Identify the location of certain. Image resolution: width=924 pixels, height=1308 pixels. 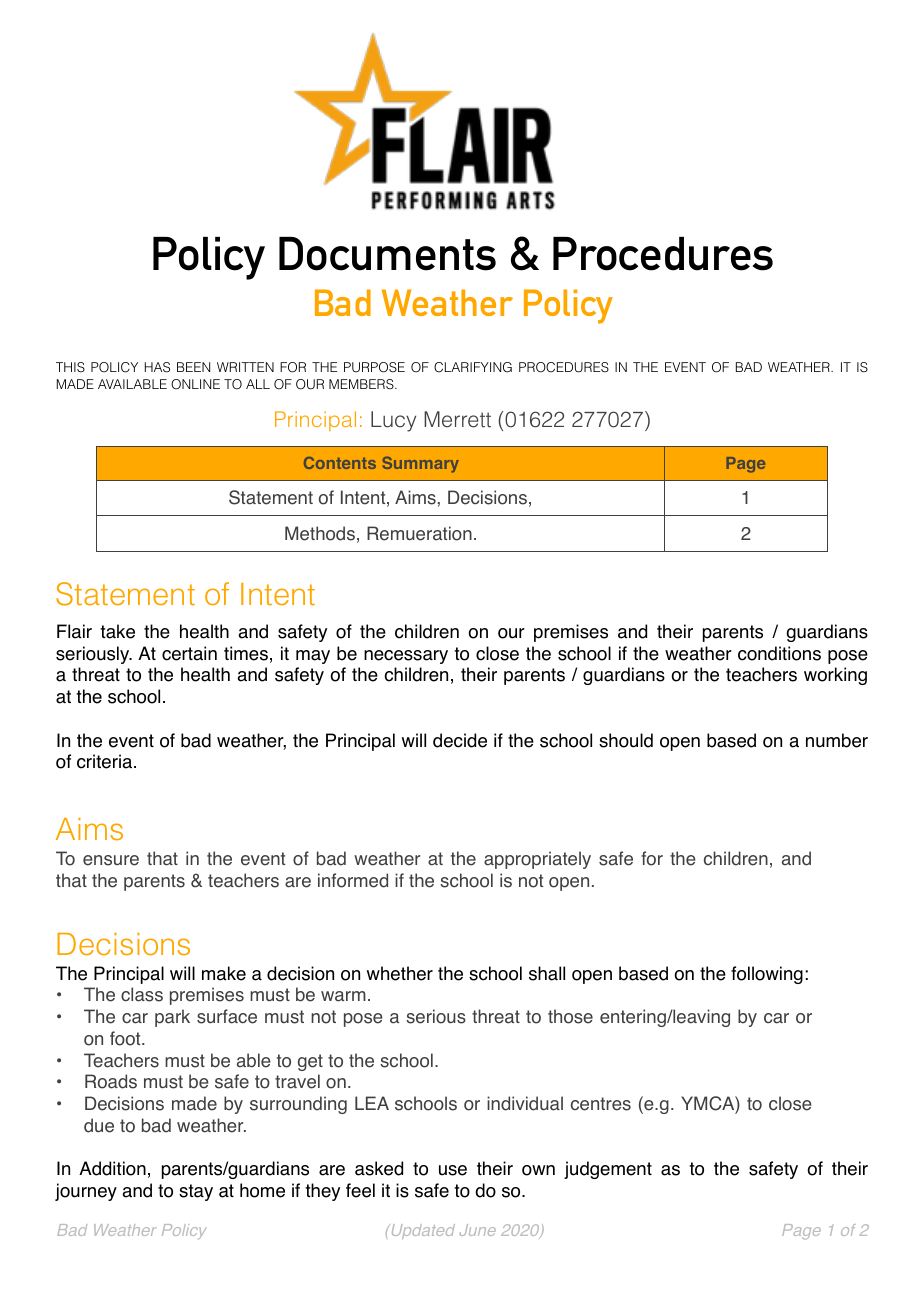
(189, 653).
